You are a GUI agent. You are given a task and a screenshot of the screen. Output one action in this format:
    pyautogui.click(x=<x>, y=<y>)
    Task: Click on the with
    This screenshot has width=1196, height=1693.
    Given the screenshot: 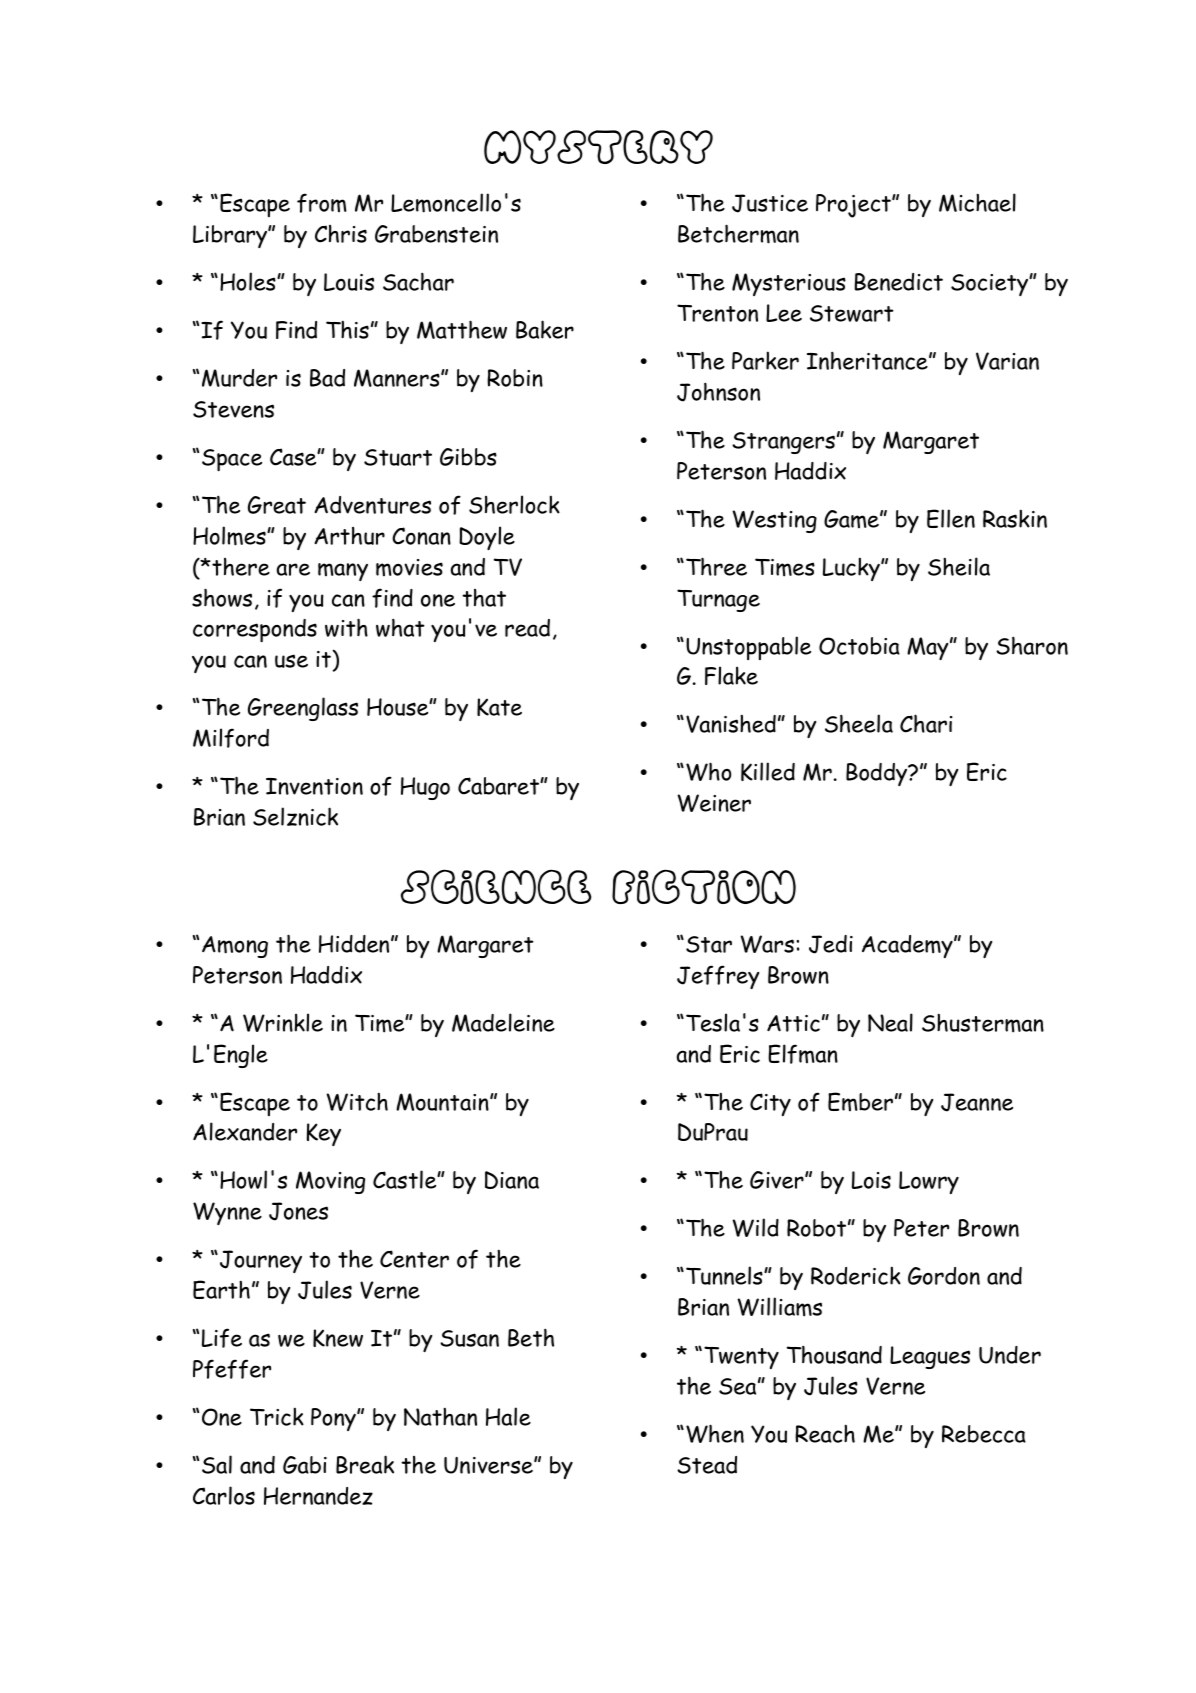 What is the action you would take?
    pyautogui.click(x=346, y=627)
